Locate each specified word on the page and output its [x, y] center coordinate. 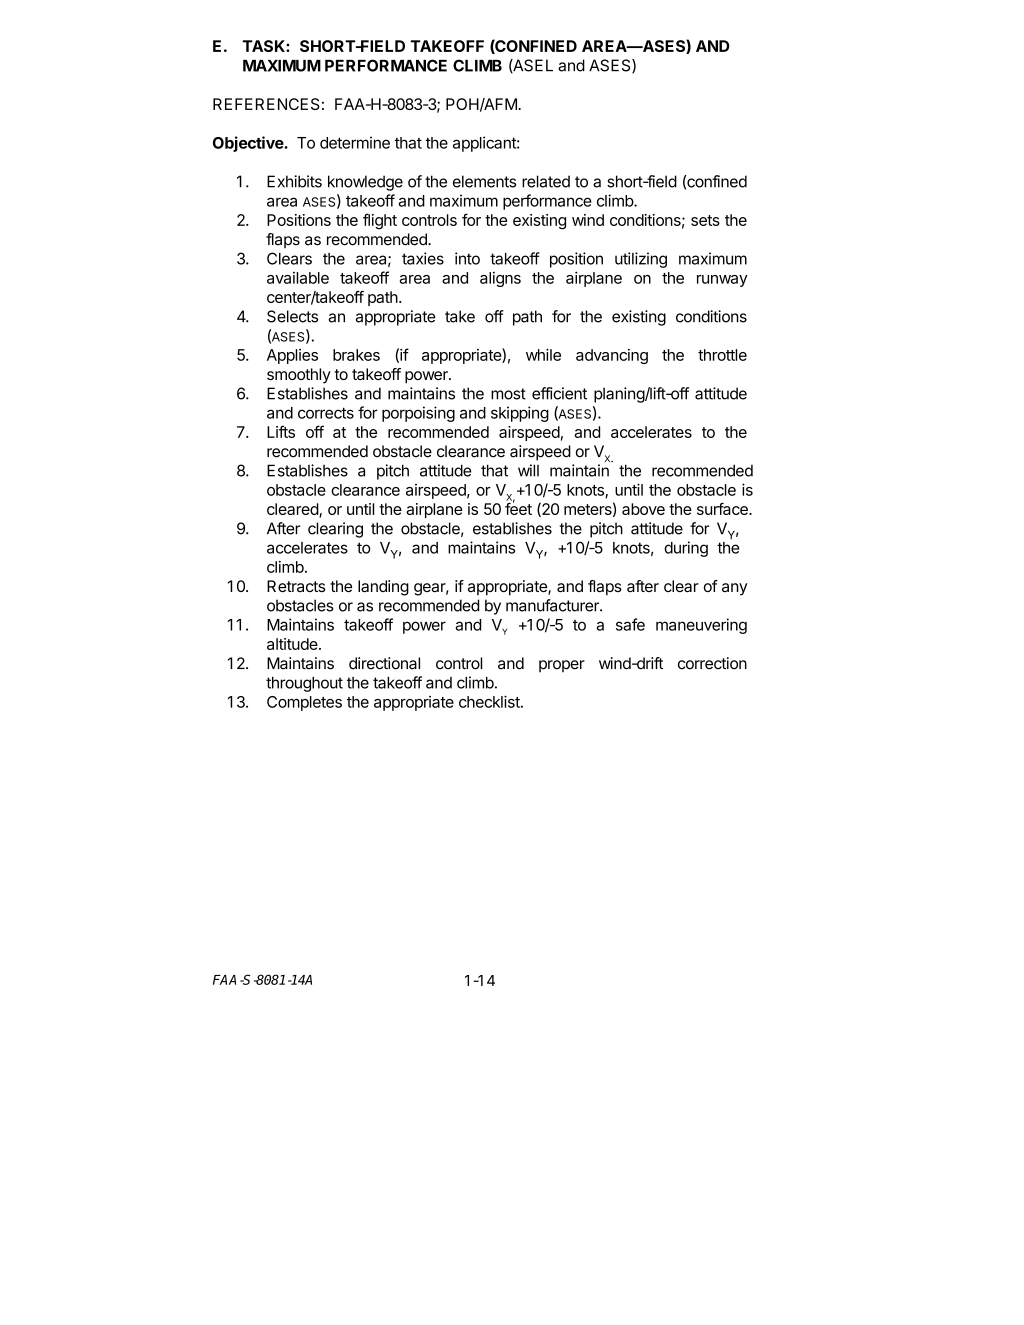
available [298, 278]
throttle [722, 355]
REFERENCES [266, 104]
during [686, 549]
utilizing [641, 260]
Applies [292, 356]
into [467, 258]
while [543, 355]
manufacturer [553, 605]
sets [705, 220]
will [528, 470]
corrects [326, 413]
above [643, 509]
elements [484, 181]
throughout [304, 684]
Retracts [296, 586]
